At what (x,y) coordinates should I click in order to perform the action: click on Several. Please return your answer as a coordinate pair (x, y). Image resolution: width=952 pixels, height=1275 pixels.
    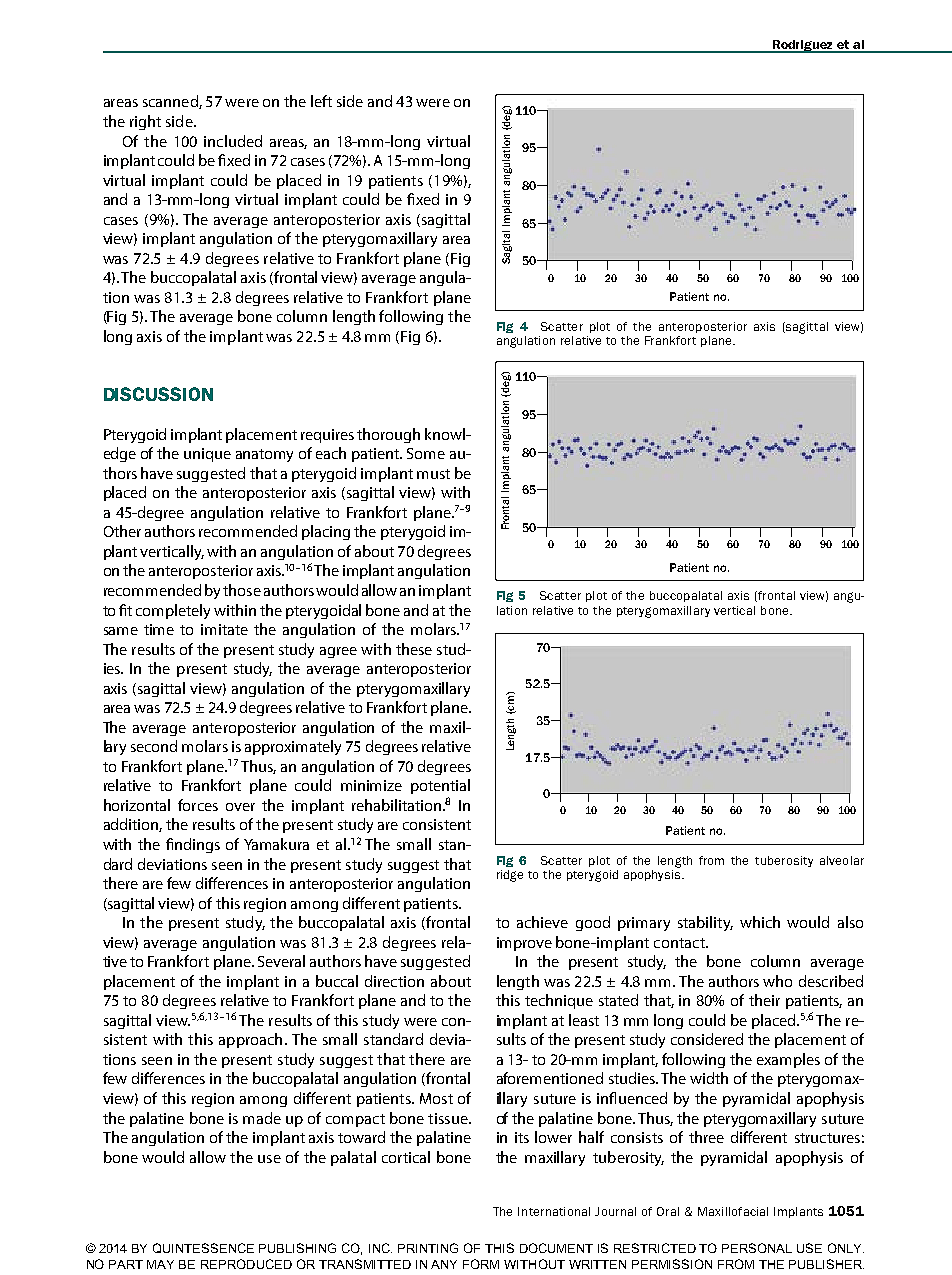
    Looking at the image, I should click on (281, 961).
